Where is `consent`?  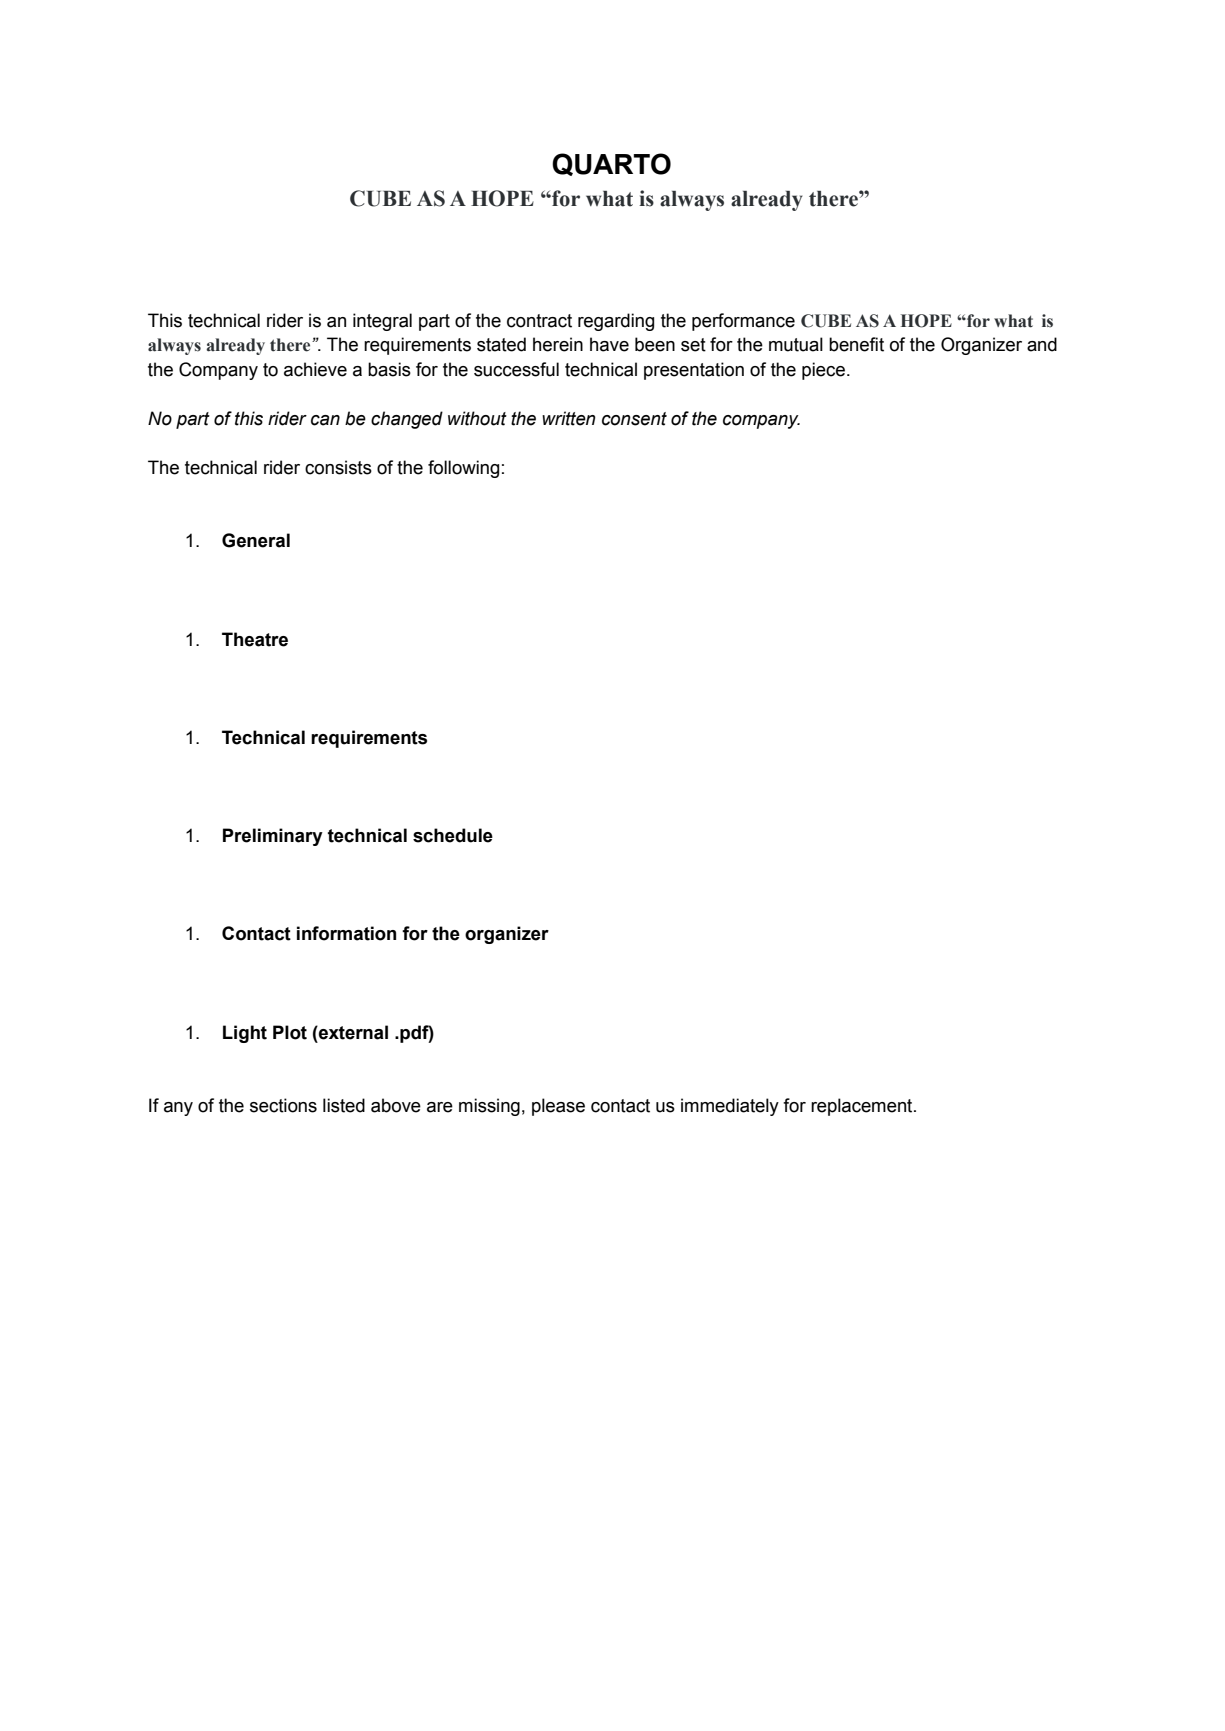 consent is located at coordinates (634, 419).
